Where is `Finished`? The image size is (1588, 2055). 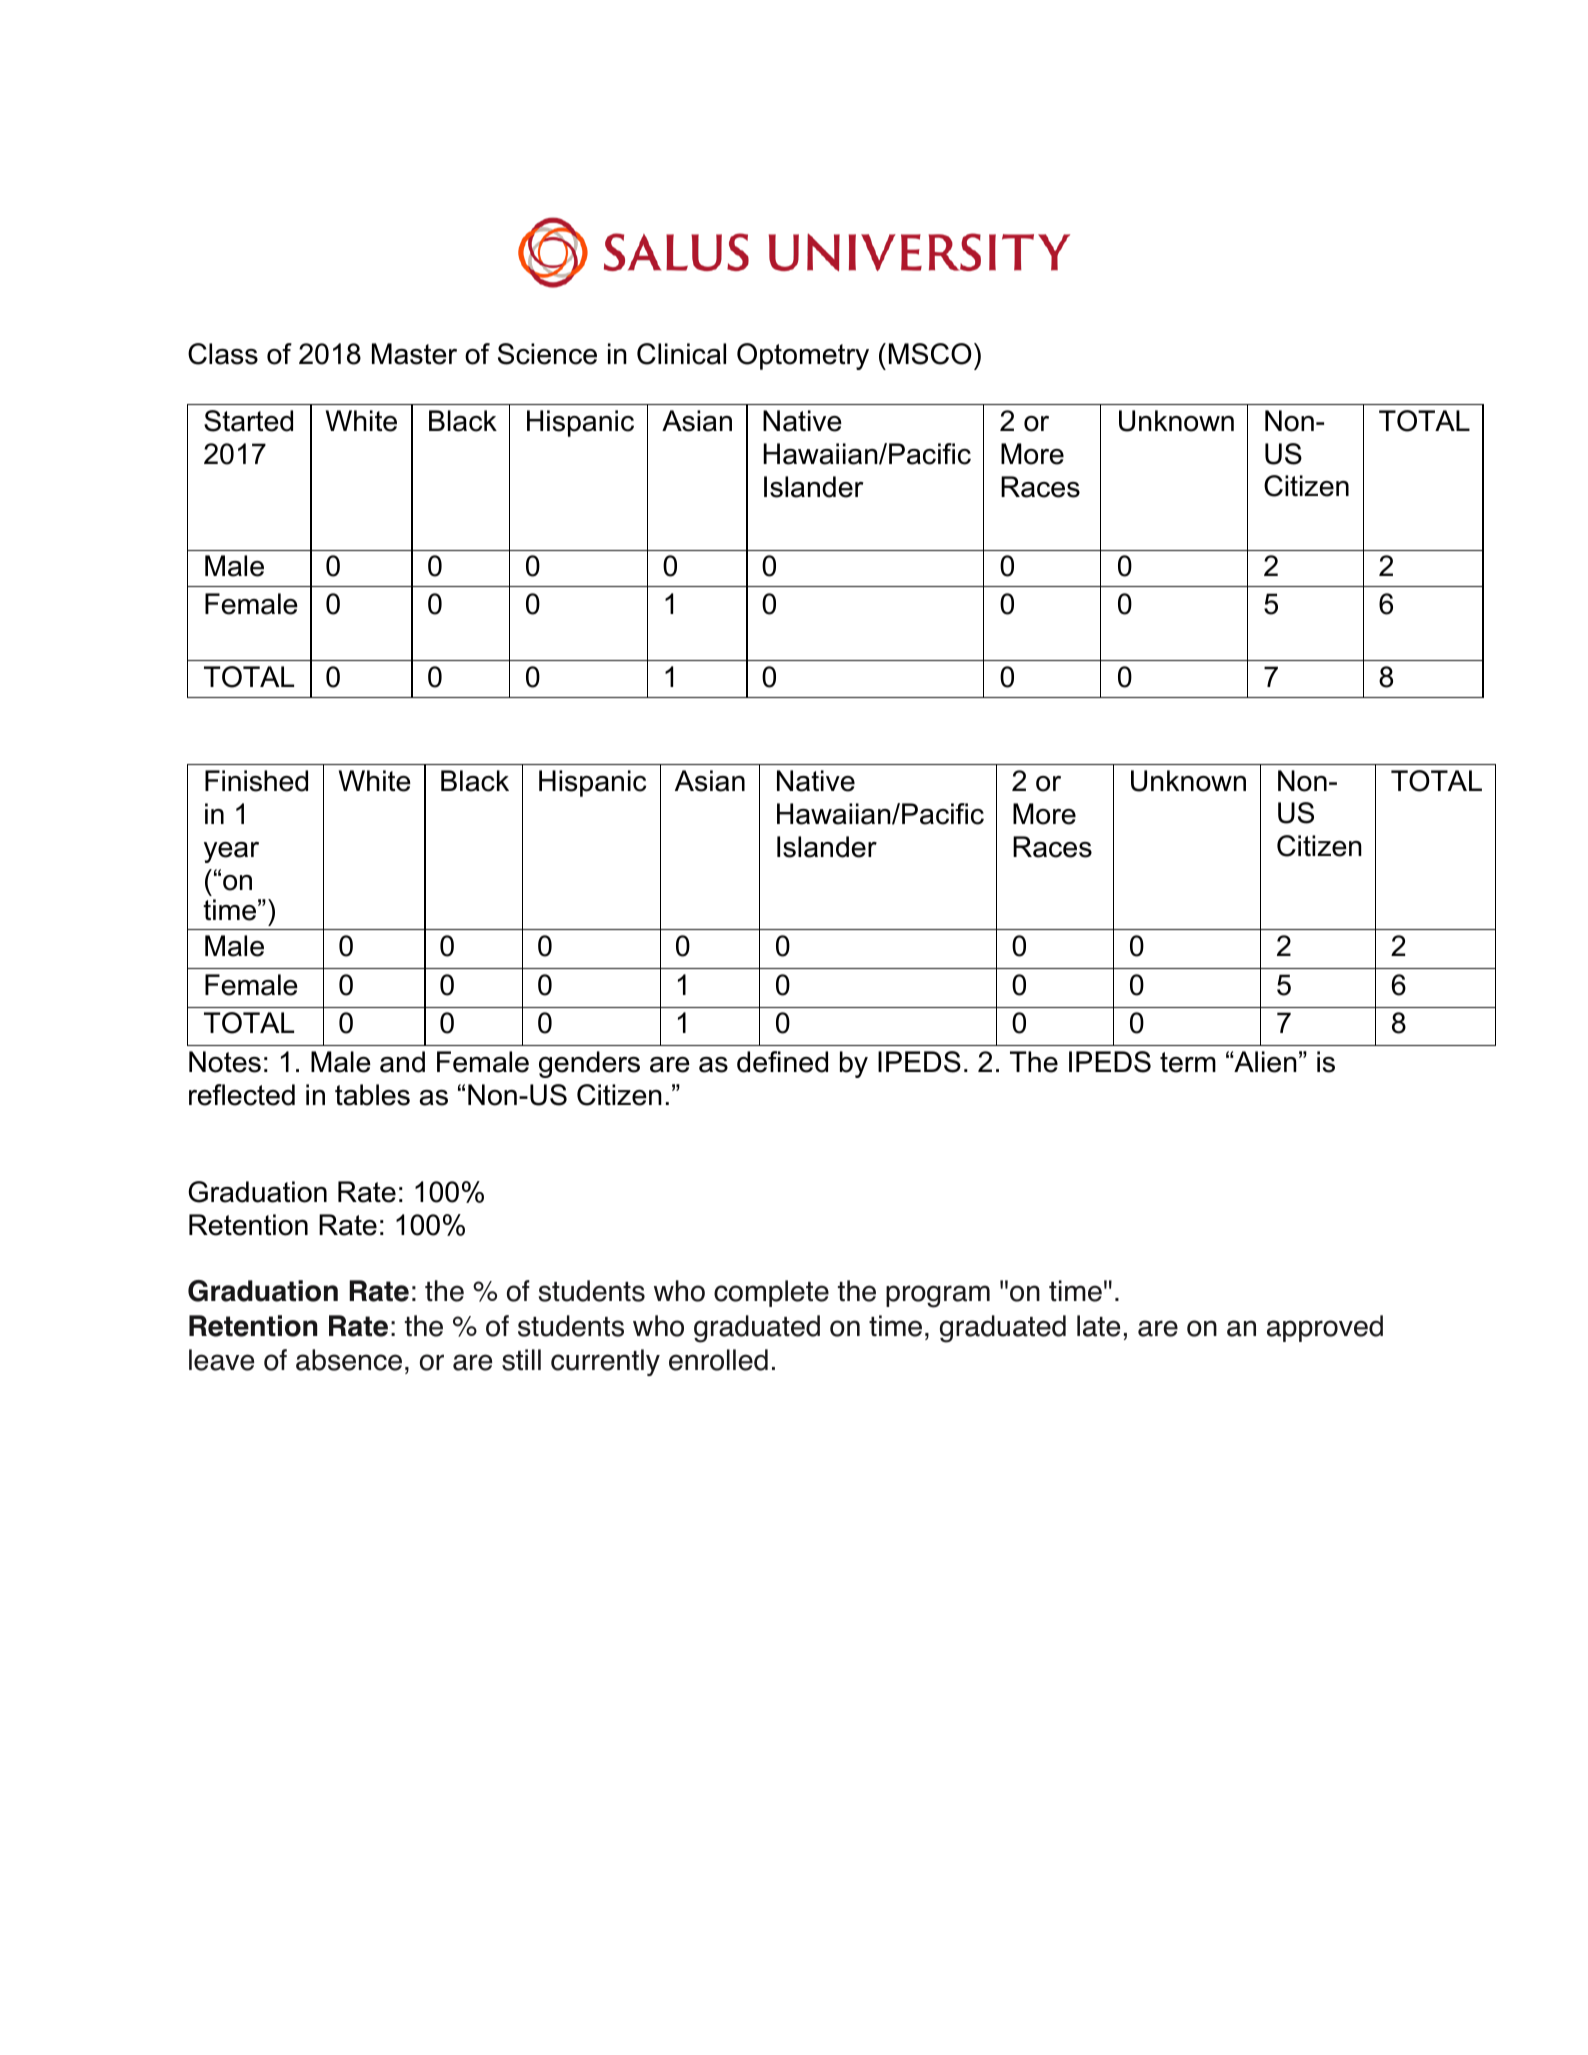
Finished is located at coordinates (256, 781).
